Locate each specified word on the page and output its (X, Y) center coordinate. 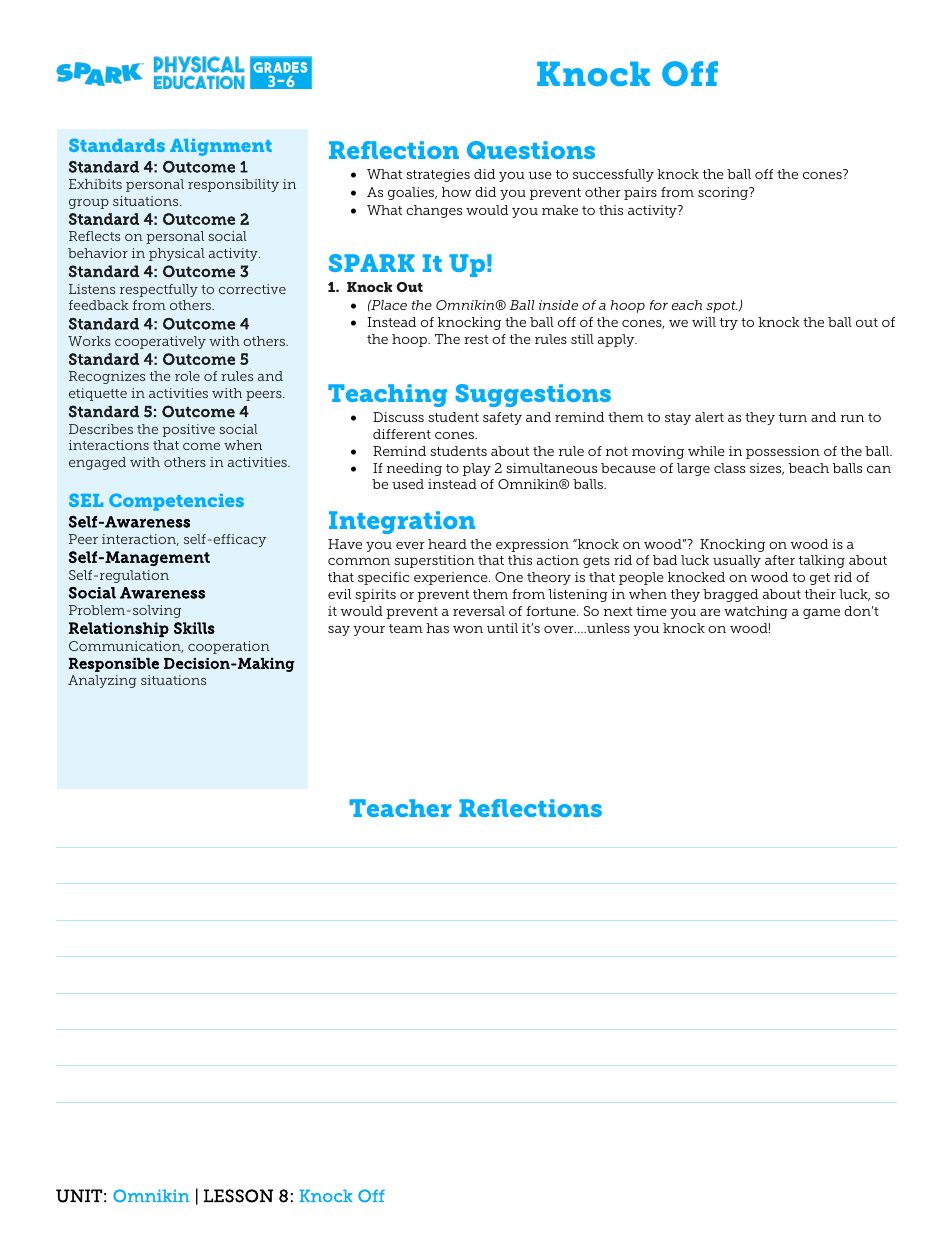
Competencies (176, 502)
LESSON (238, 1196)
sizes (767, 469)
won (468, 629)
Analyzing (102, 681)
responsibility (233, 185)
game (821, 614)
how (457, 192)
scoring (724, 193)
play (477, 469)
